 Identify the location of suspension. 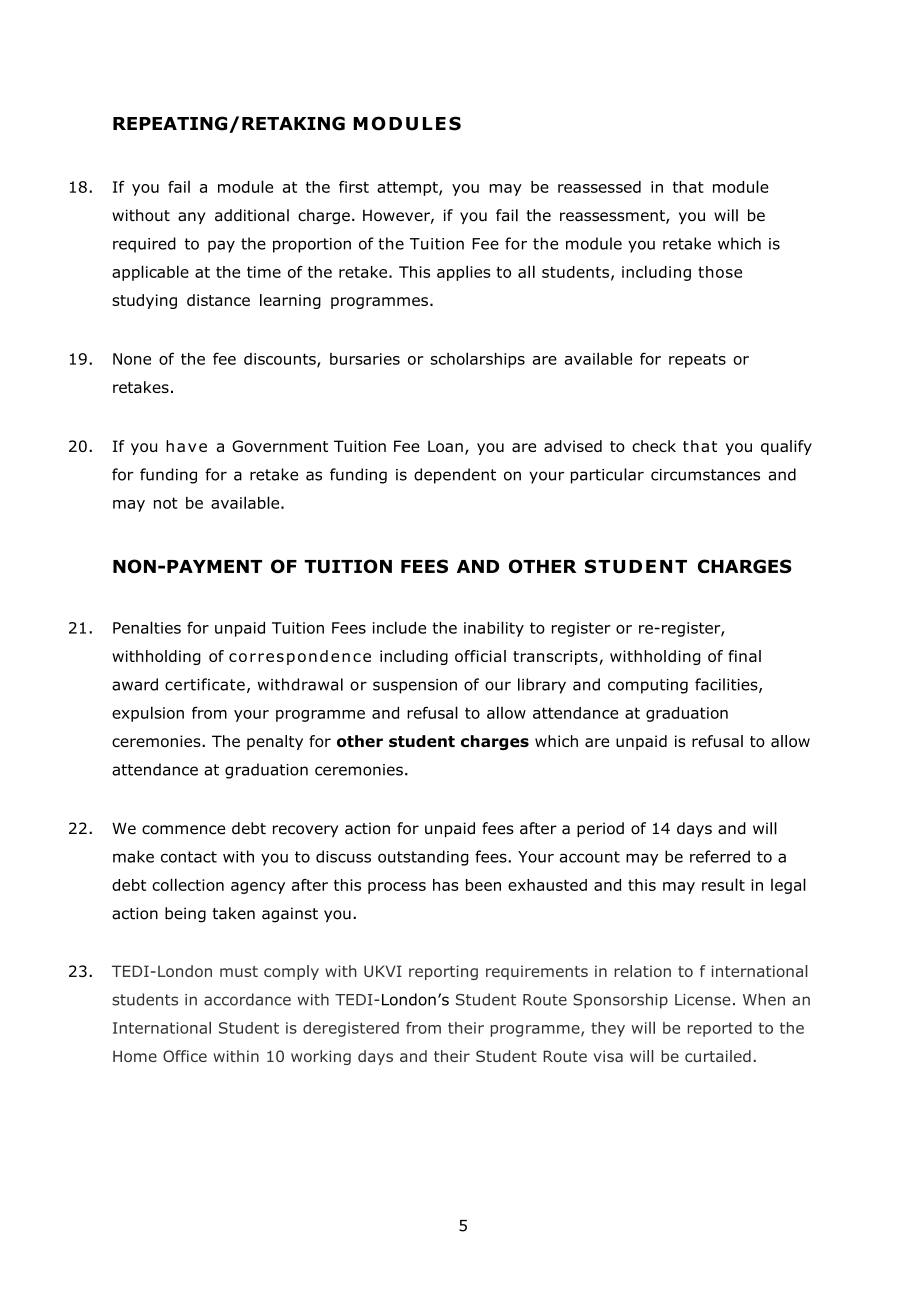
(415, 686).
